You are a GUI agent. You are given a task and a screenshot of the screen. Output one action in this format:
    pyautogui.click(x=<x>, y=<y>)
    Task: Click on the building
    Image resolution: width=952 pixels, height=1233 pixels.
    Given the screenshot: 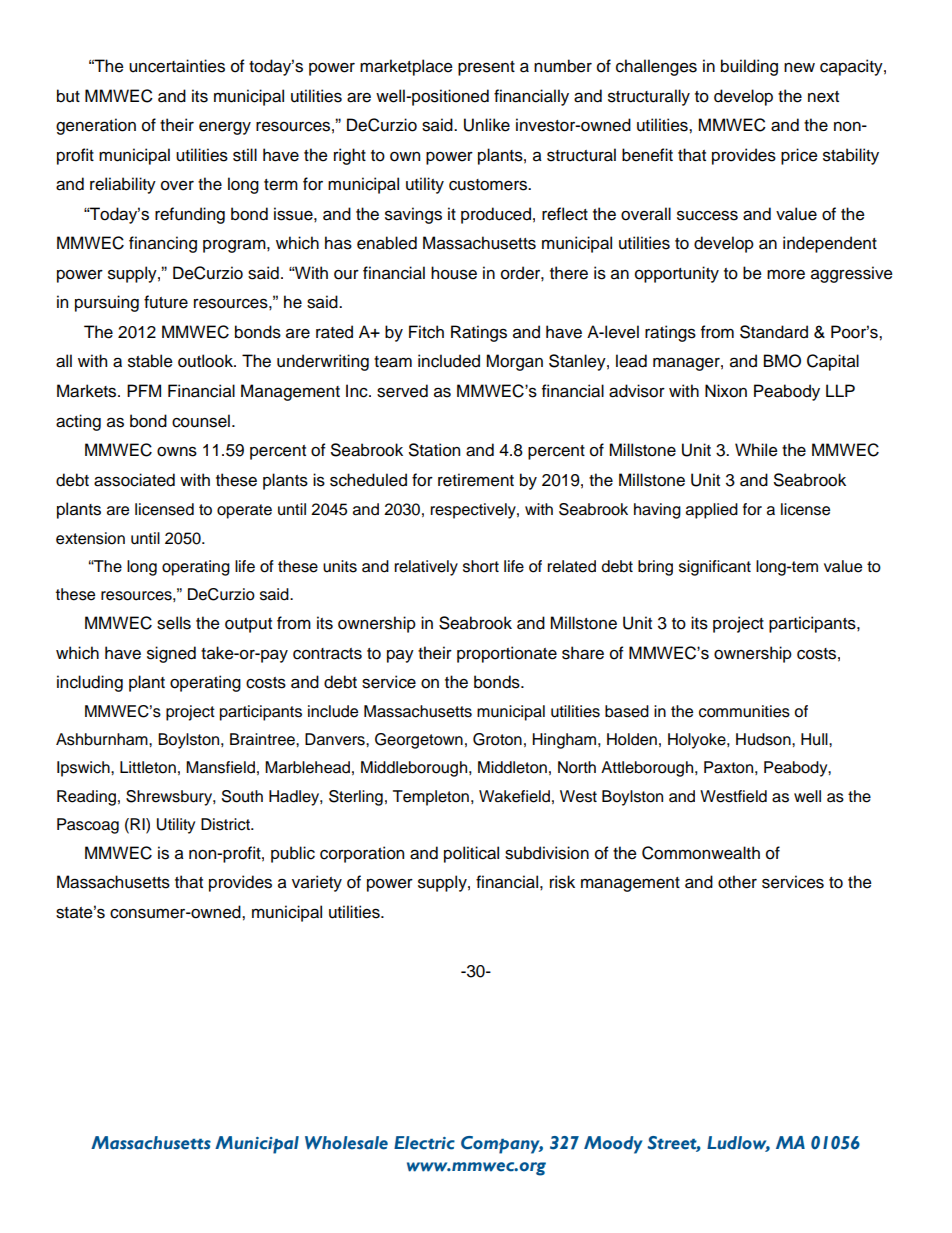 What is the action you would take?
    pyautogui.click(x=749, y=67)
